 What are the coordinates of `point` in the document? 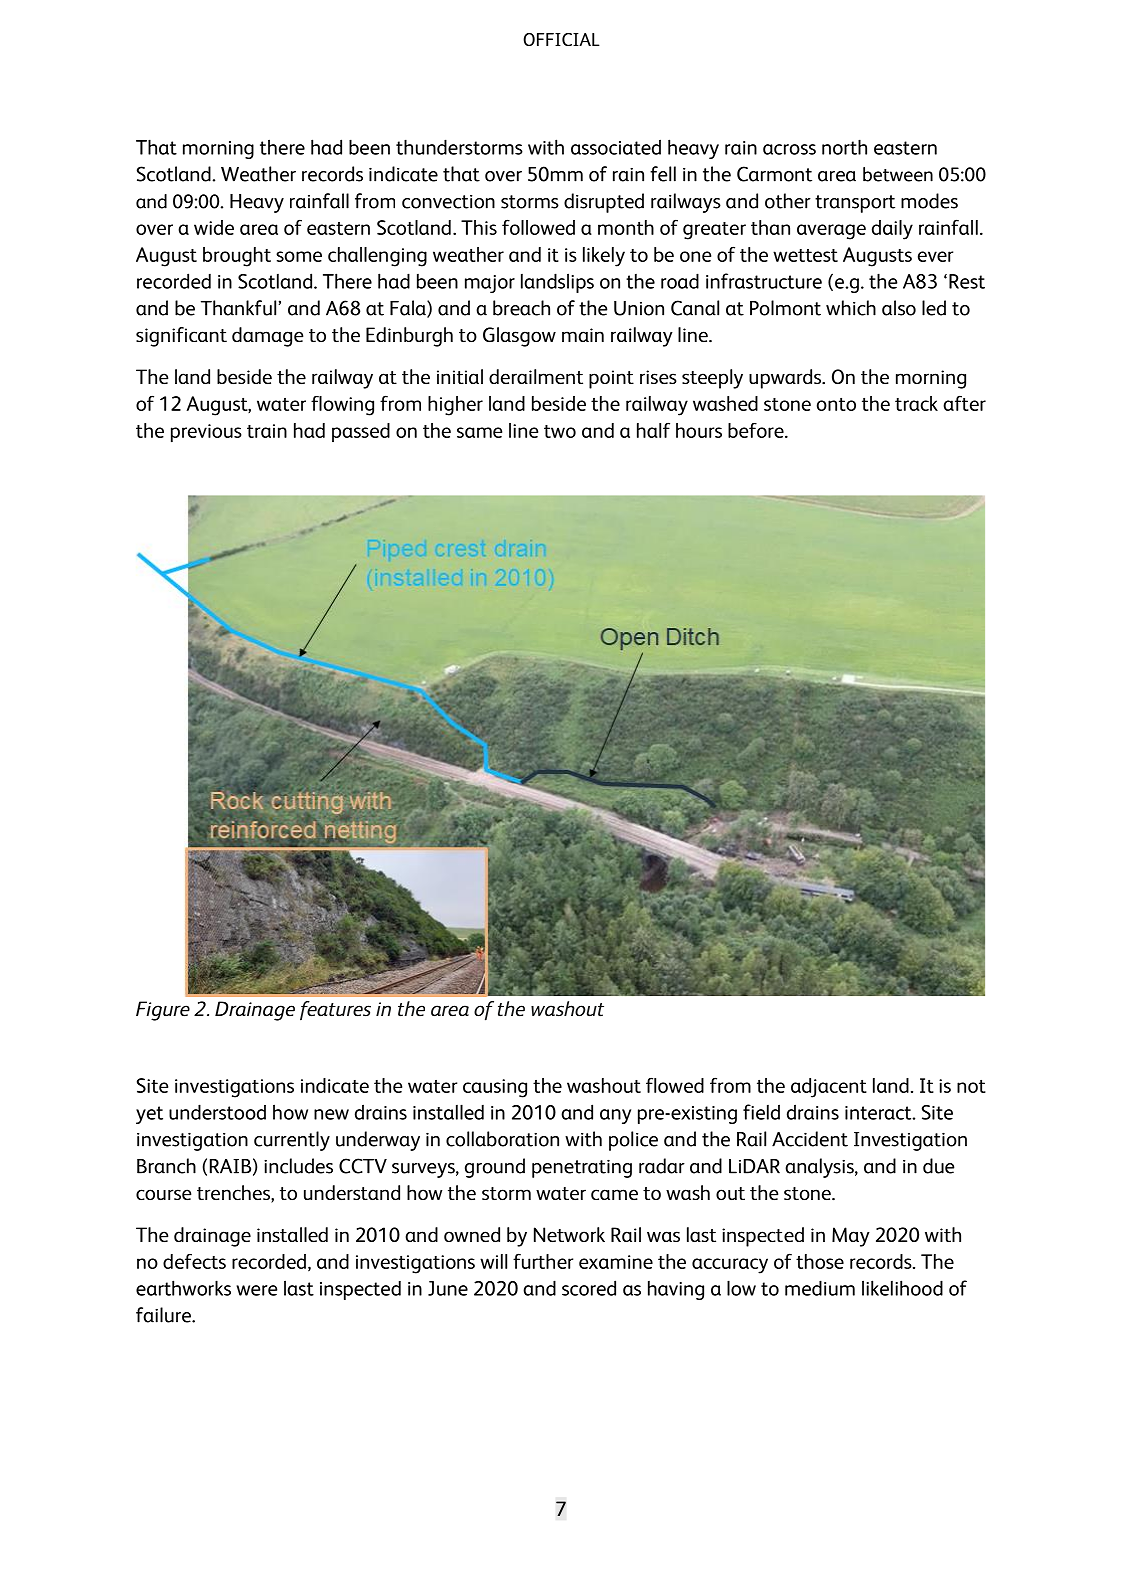 It's located at (611, 379).
